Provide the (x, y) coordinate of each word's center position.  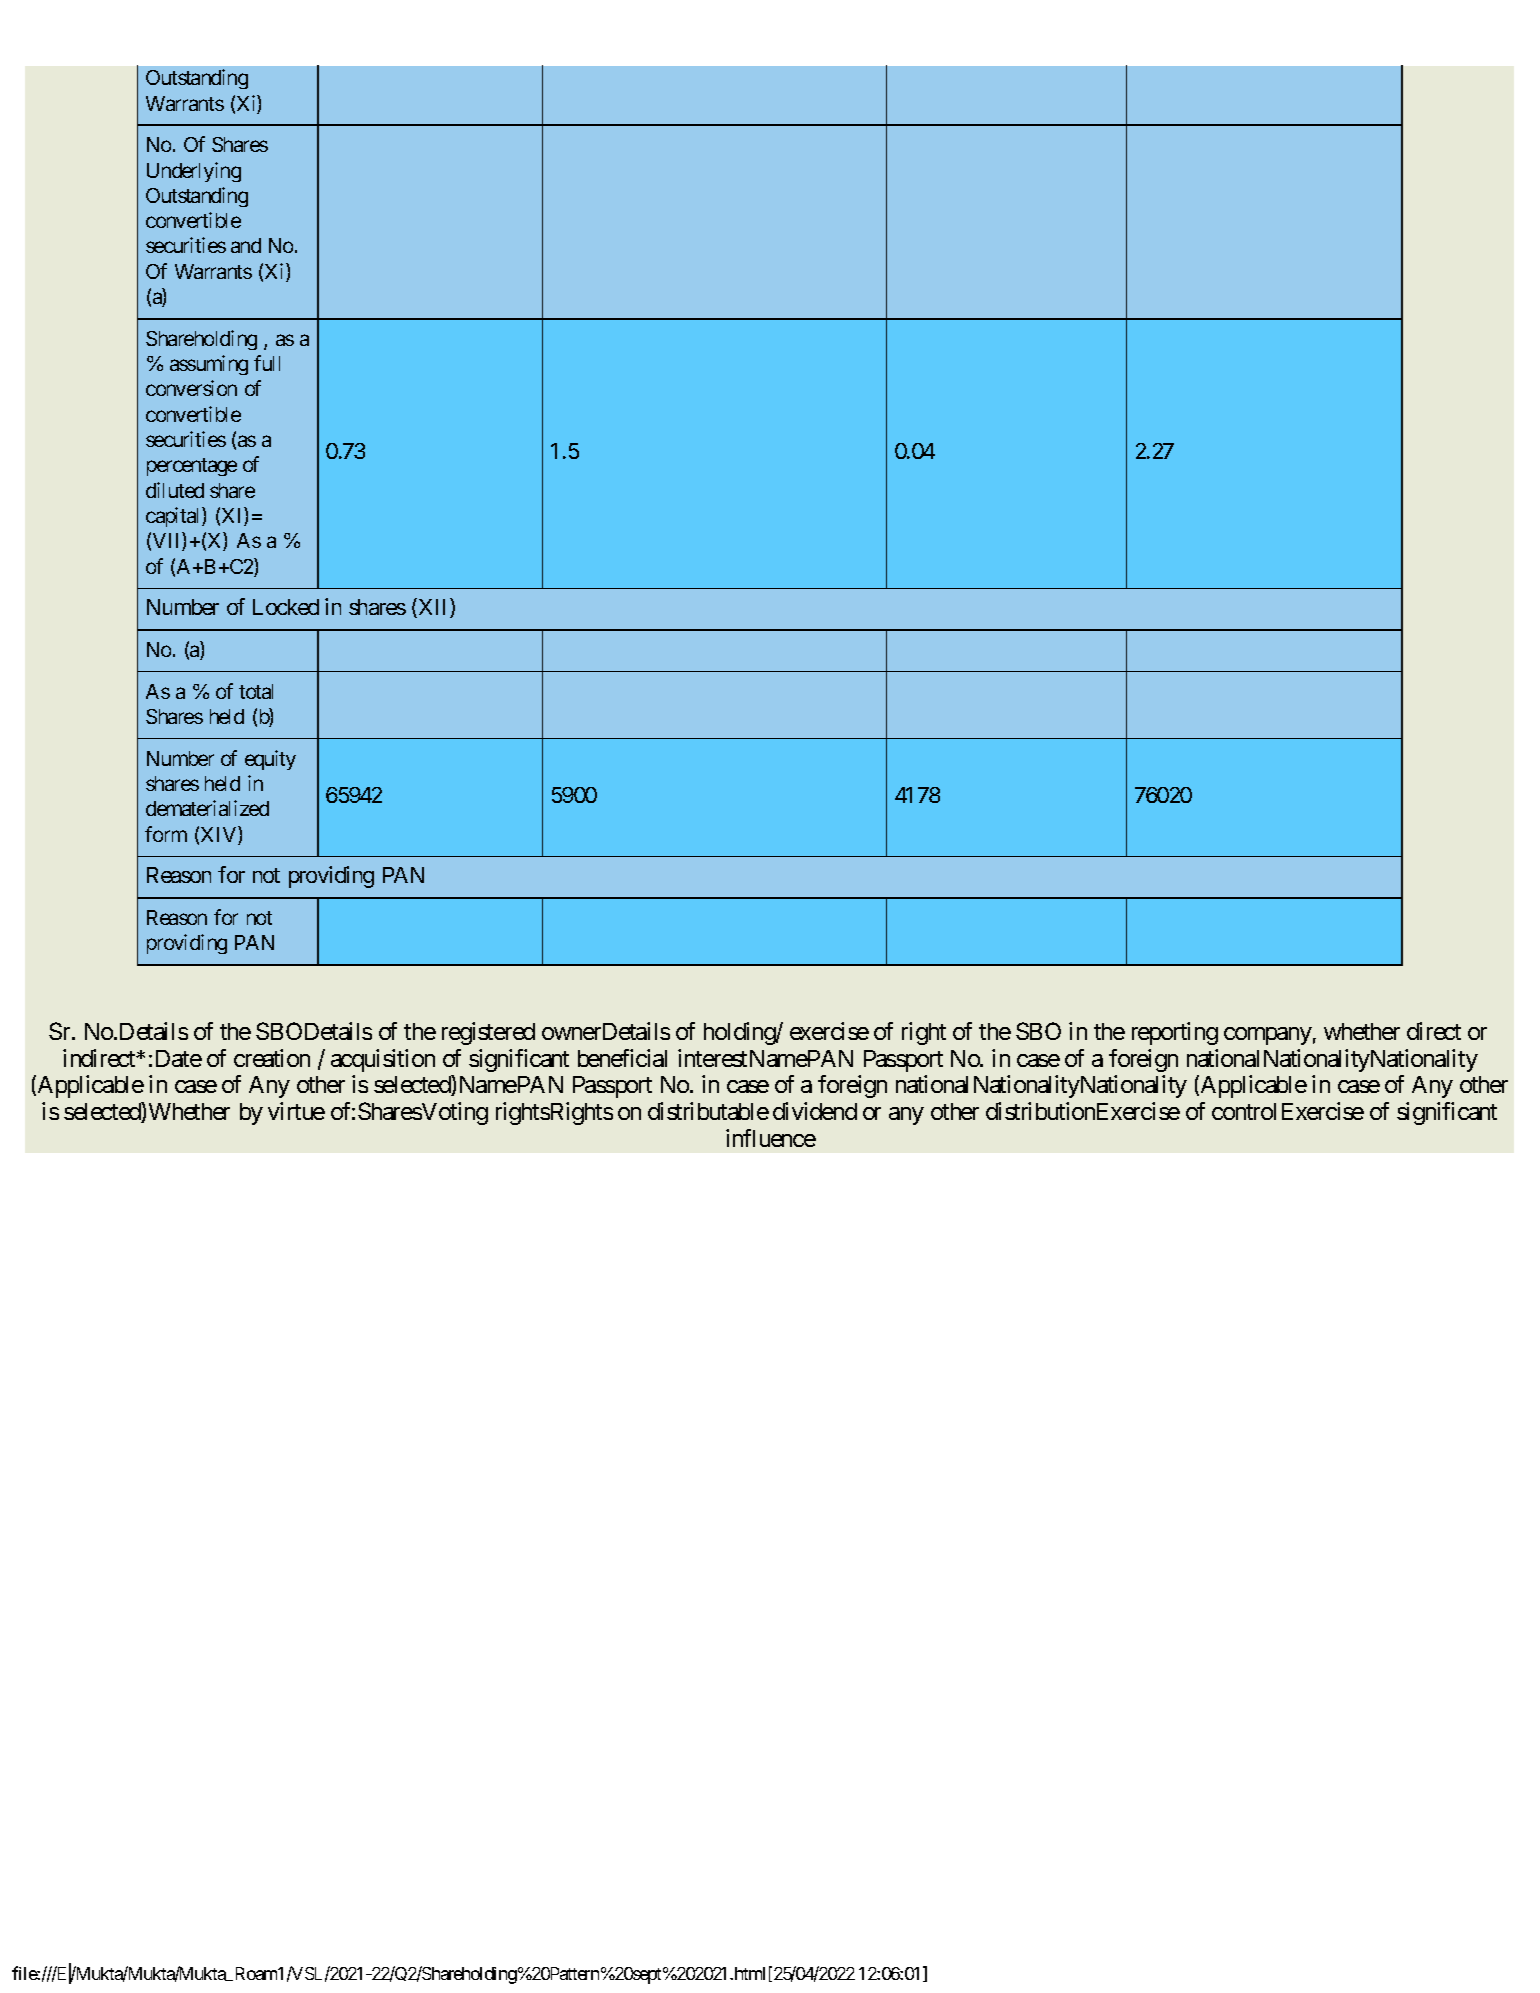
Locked (286, 607)
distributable (708, 1111)
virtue (296, 1111)
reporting (1175, 1033)
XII (433, 608)
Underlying (194, 172)
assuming (209, 365)
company (1268, 1036)
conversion (191, 388)
